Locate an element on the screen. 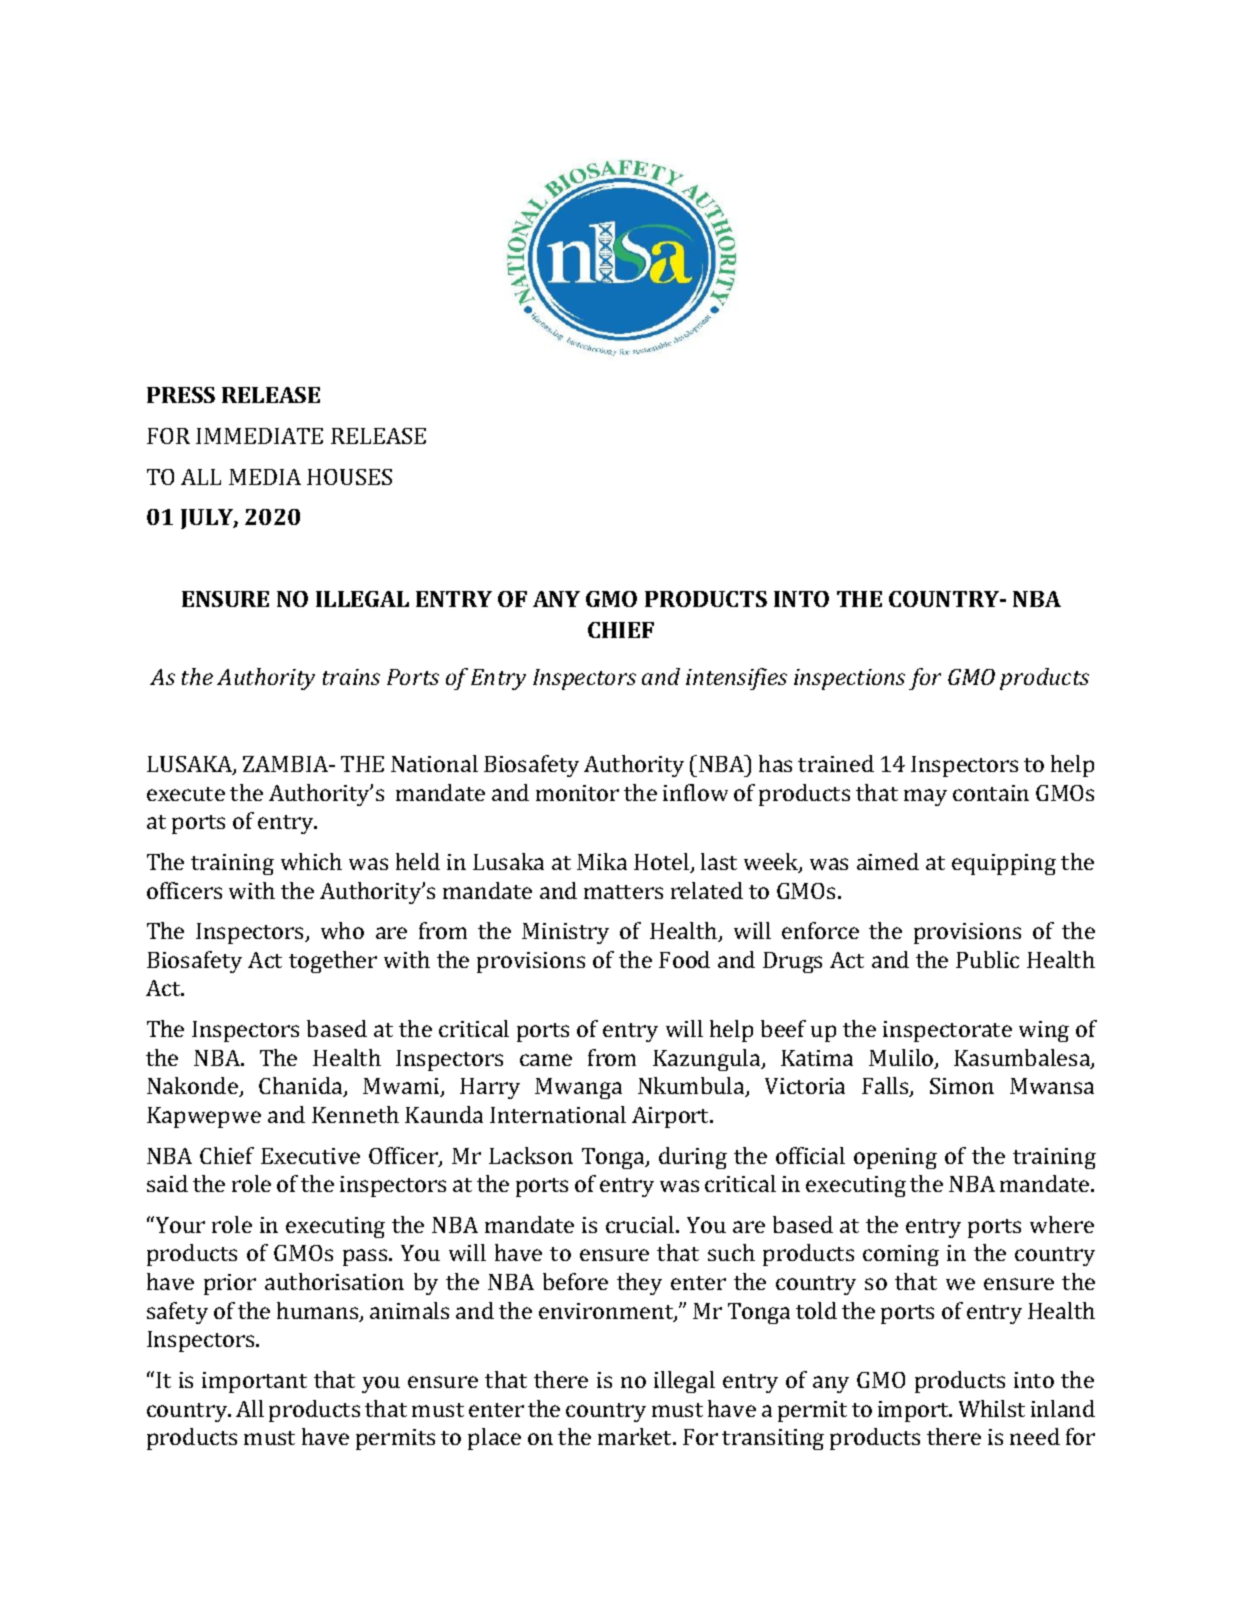  HOUSES is located at coordinates (349, 477).
